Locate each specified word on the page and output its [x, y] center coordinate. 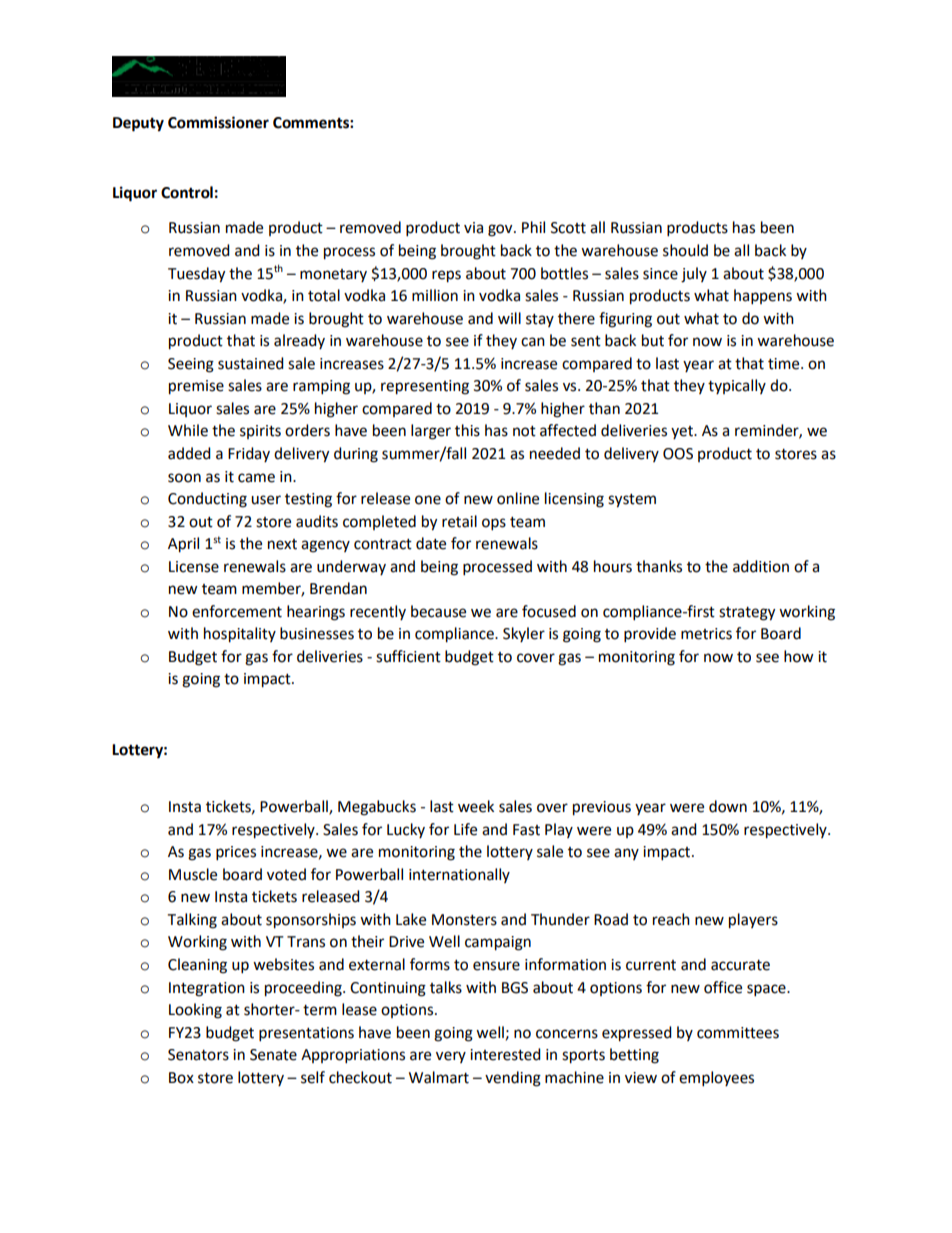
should [685, 250]
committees [738, 1033]
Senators [198, 1055]
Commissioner [218, 122]
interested [505, 1054]
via [473, 228]
